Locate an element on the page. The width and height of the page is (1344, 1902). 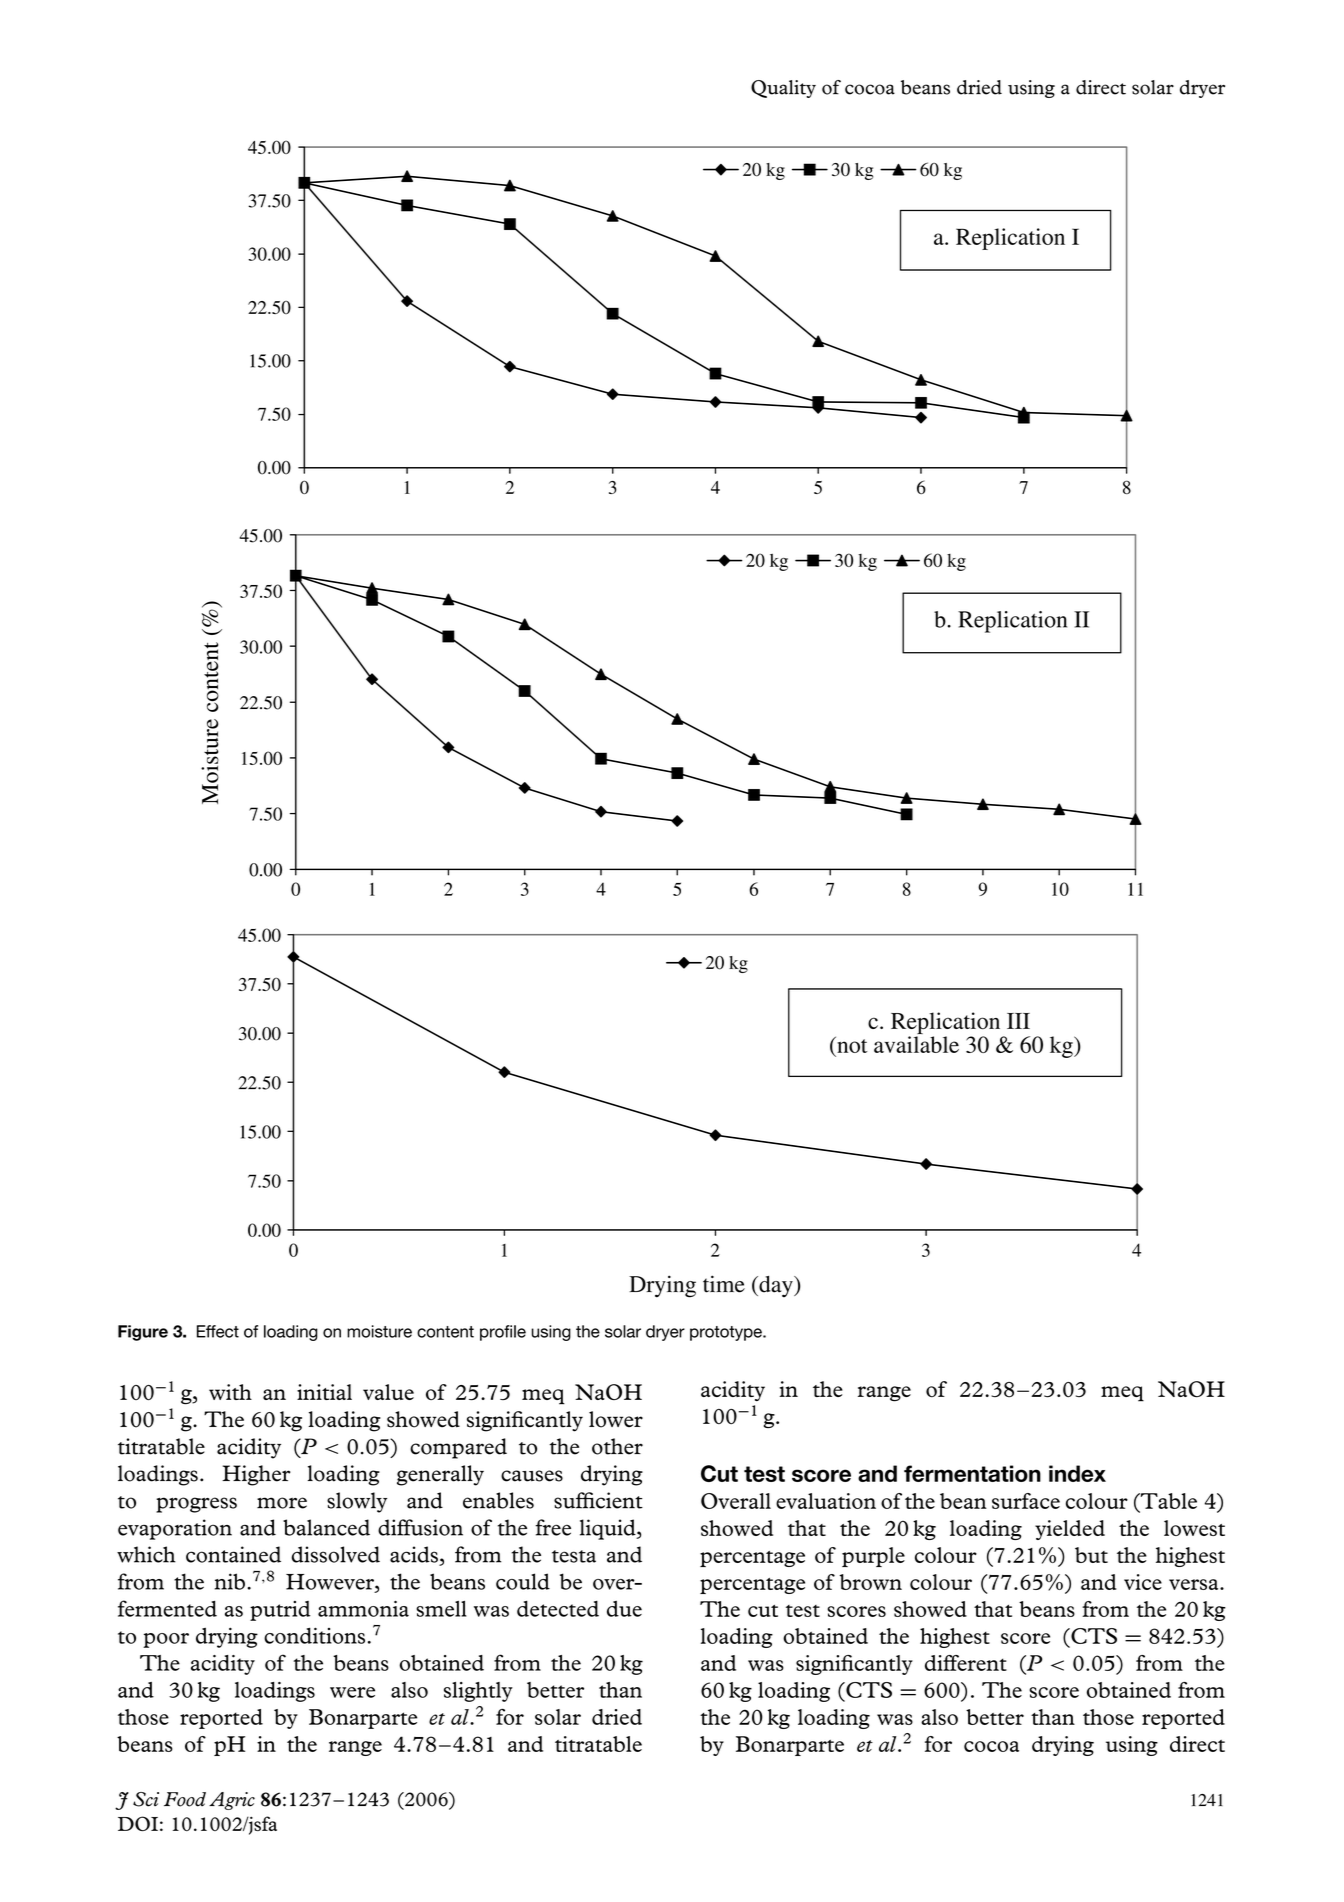
Agric is located at coordinates (232, 1801).
